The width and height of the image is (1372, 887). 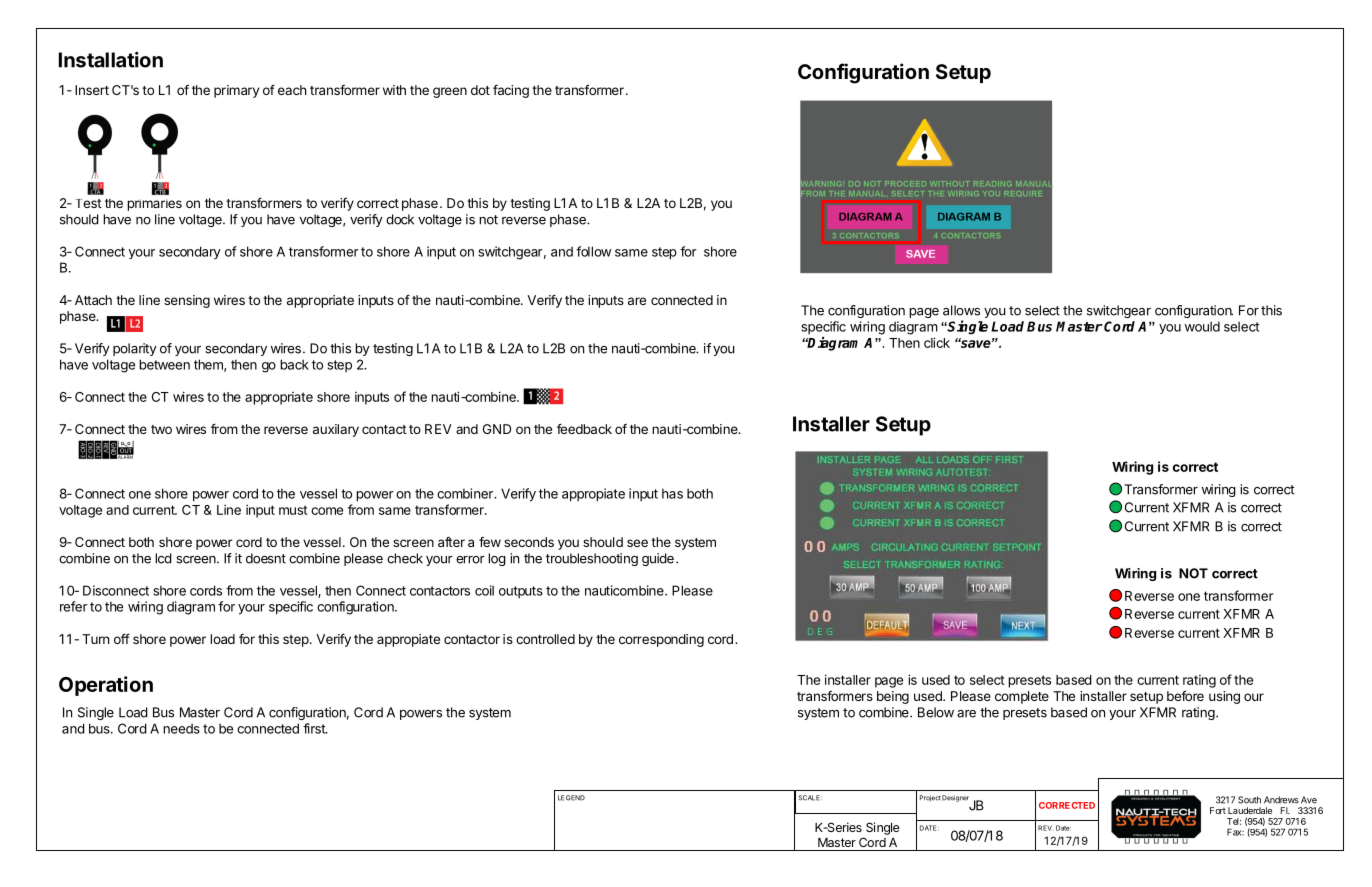 I want to click on facing, so click(x=511, y=91).
